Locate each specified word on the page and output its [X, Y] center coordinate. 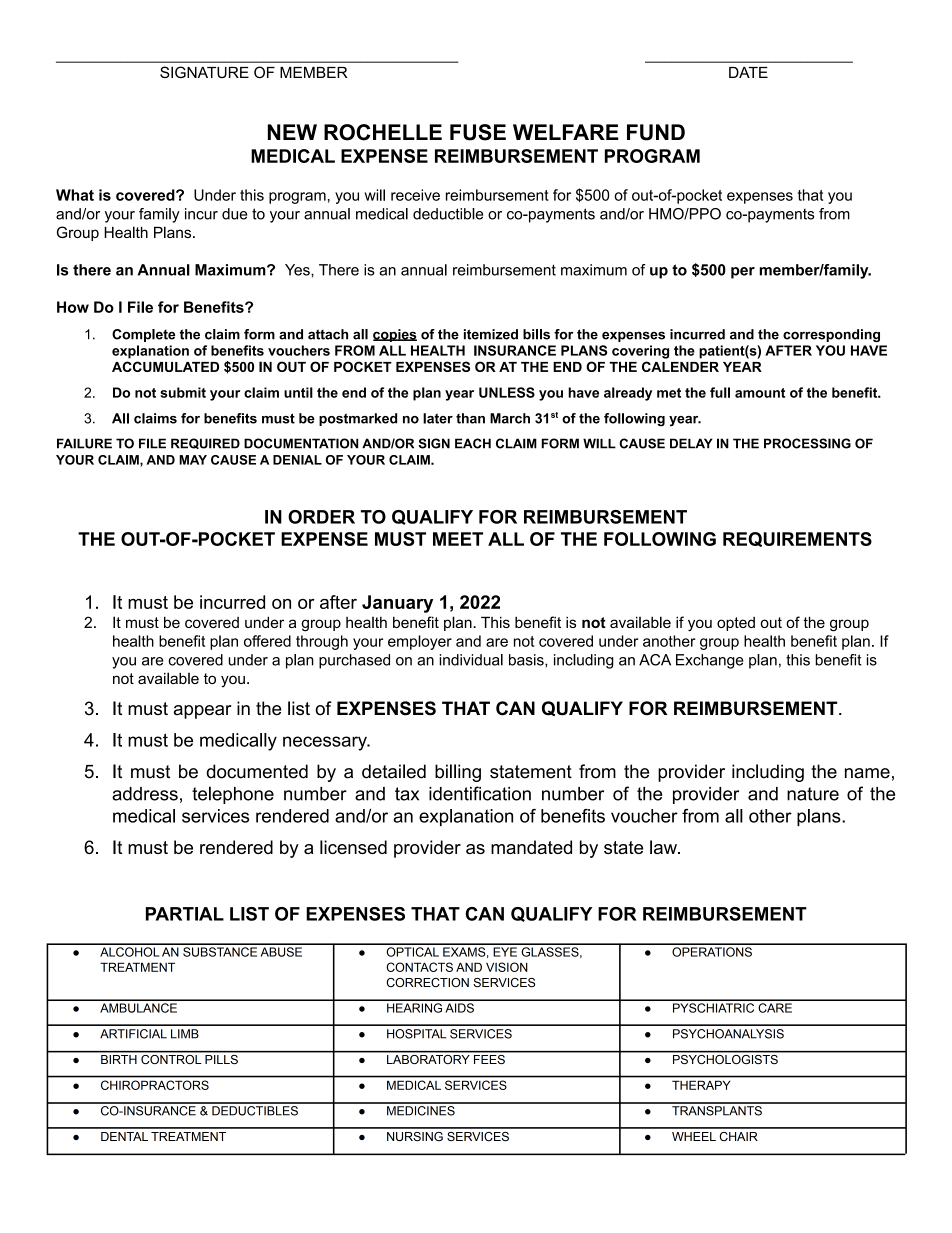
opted [736, 624]
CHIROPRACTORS [155, 1085]
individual [471, 660]
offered [267, 641]
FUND [656, 132]
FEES [489, 1058]
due [234, 214]
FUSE [478, 132]
